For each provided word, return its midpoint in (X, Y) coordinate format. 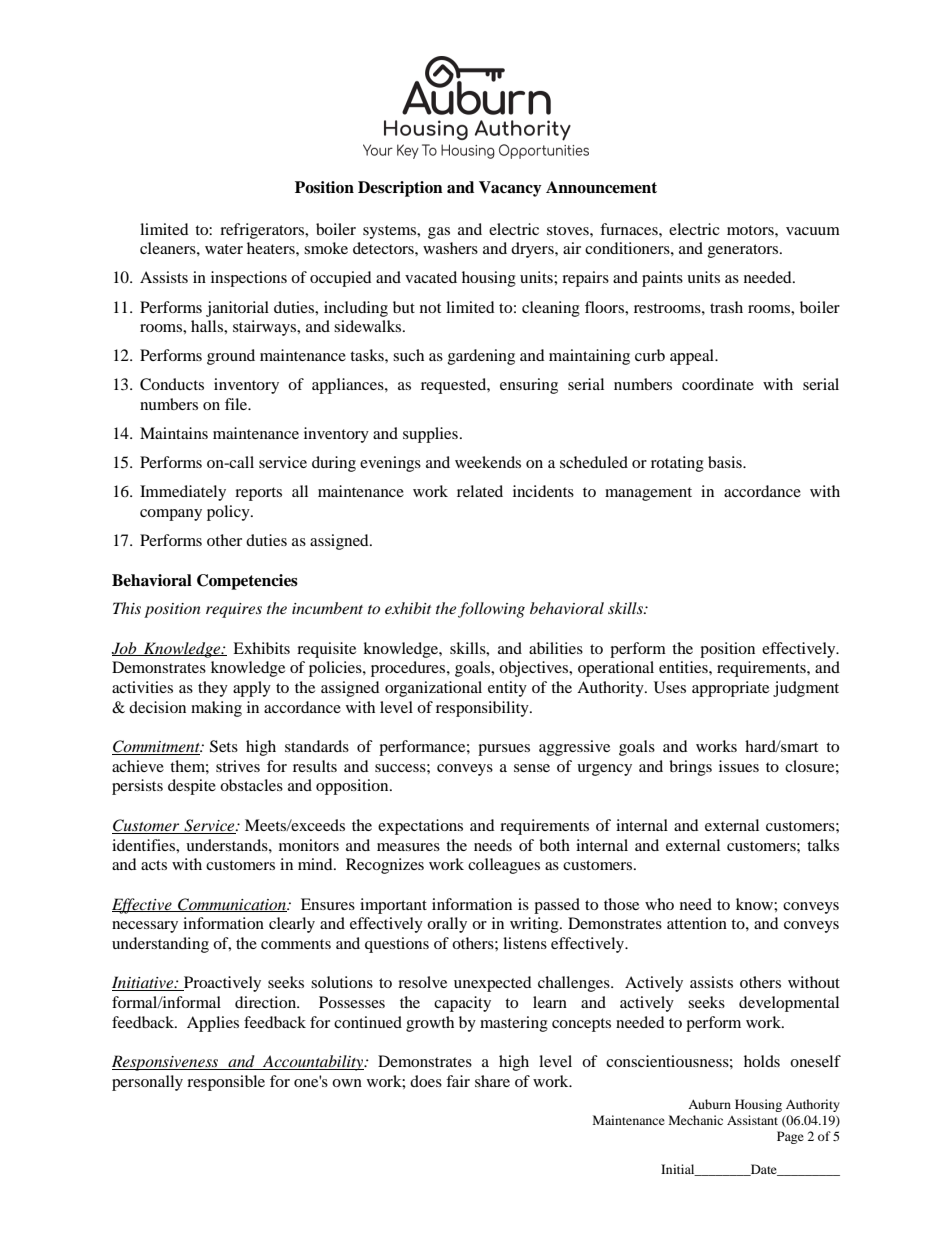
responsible (226, 1083)
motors (751, 230)
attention (697, 923)
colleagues (504, 866)
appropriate (730, 689)
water (224, 249)
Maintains (174, 433)
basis (726, 462)
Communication (232, 905)
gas (439, 233)
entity (507, 689)
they (213, 689)
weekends (488, 462)
